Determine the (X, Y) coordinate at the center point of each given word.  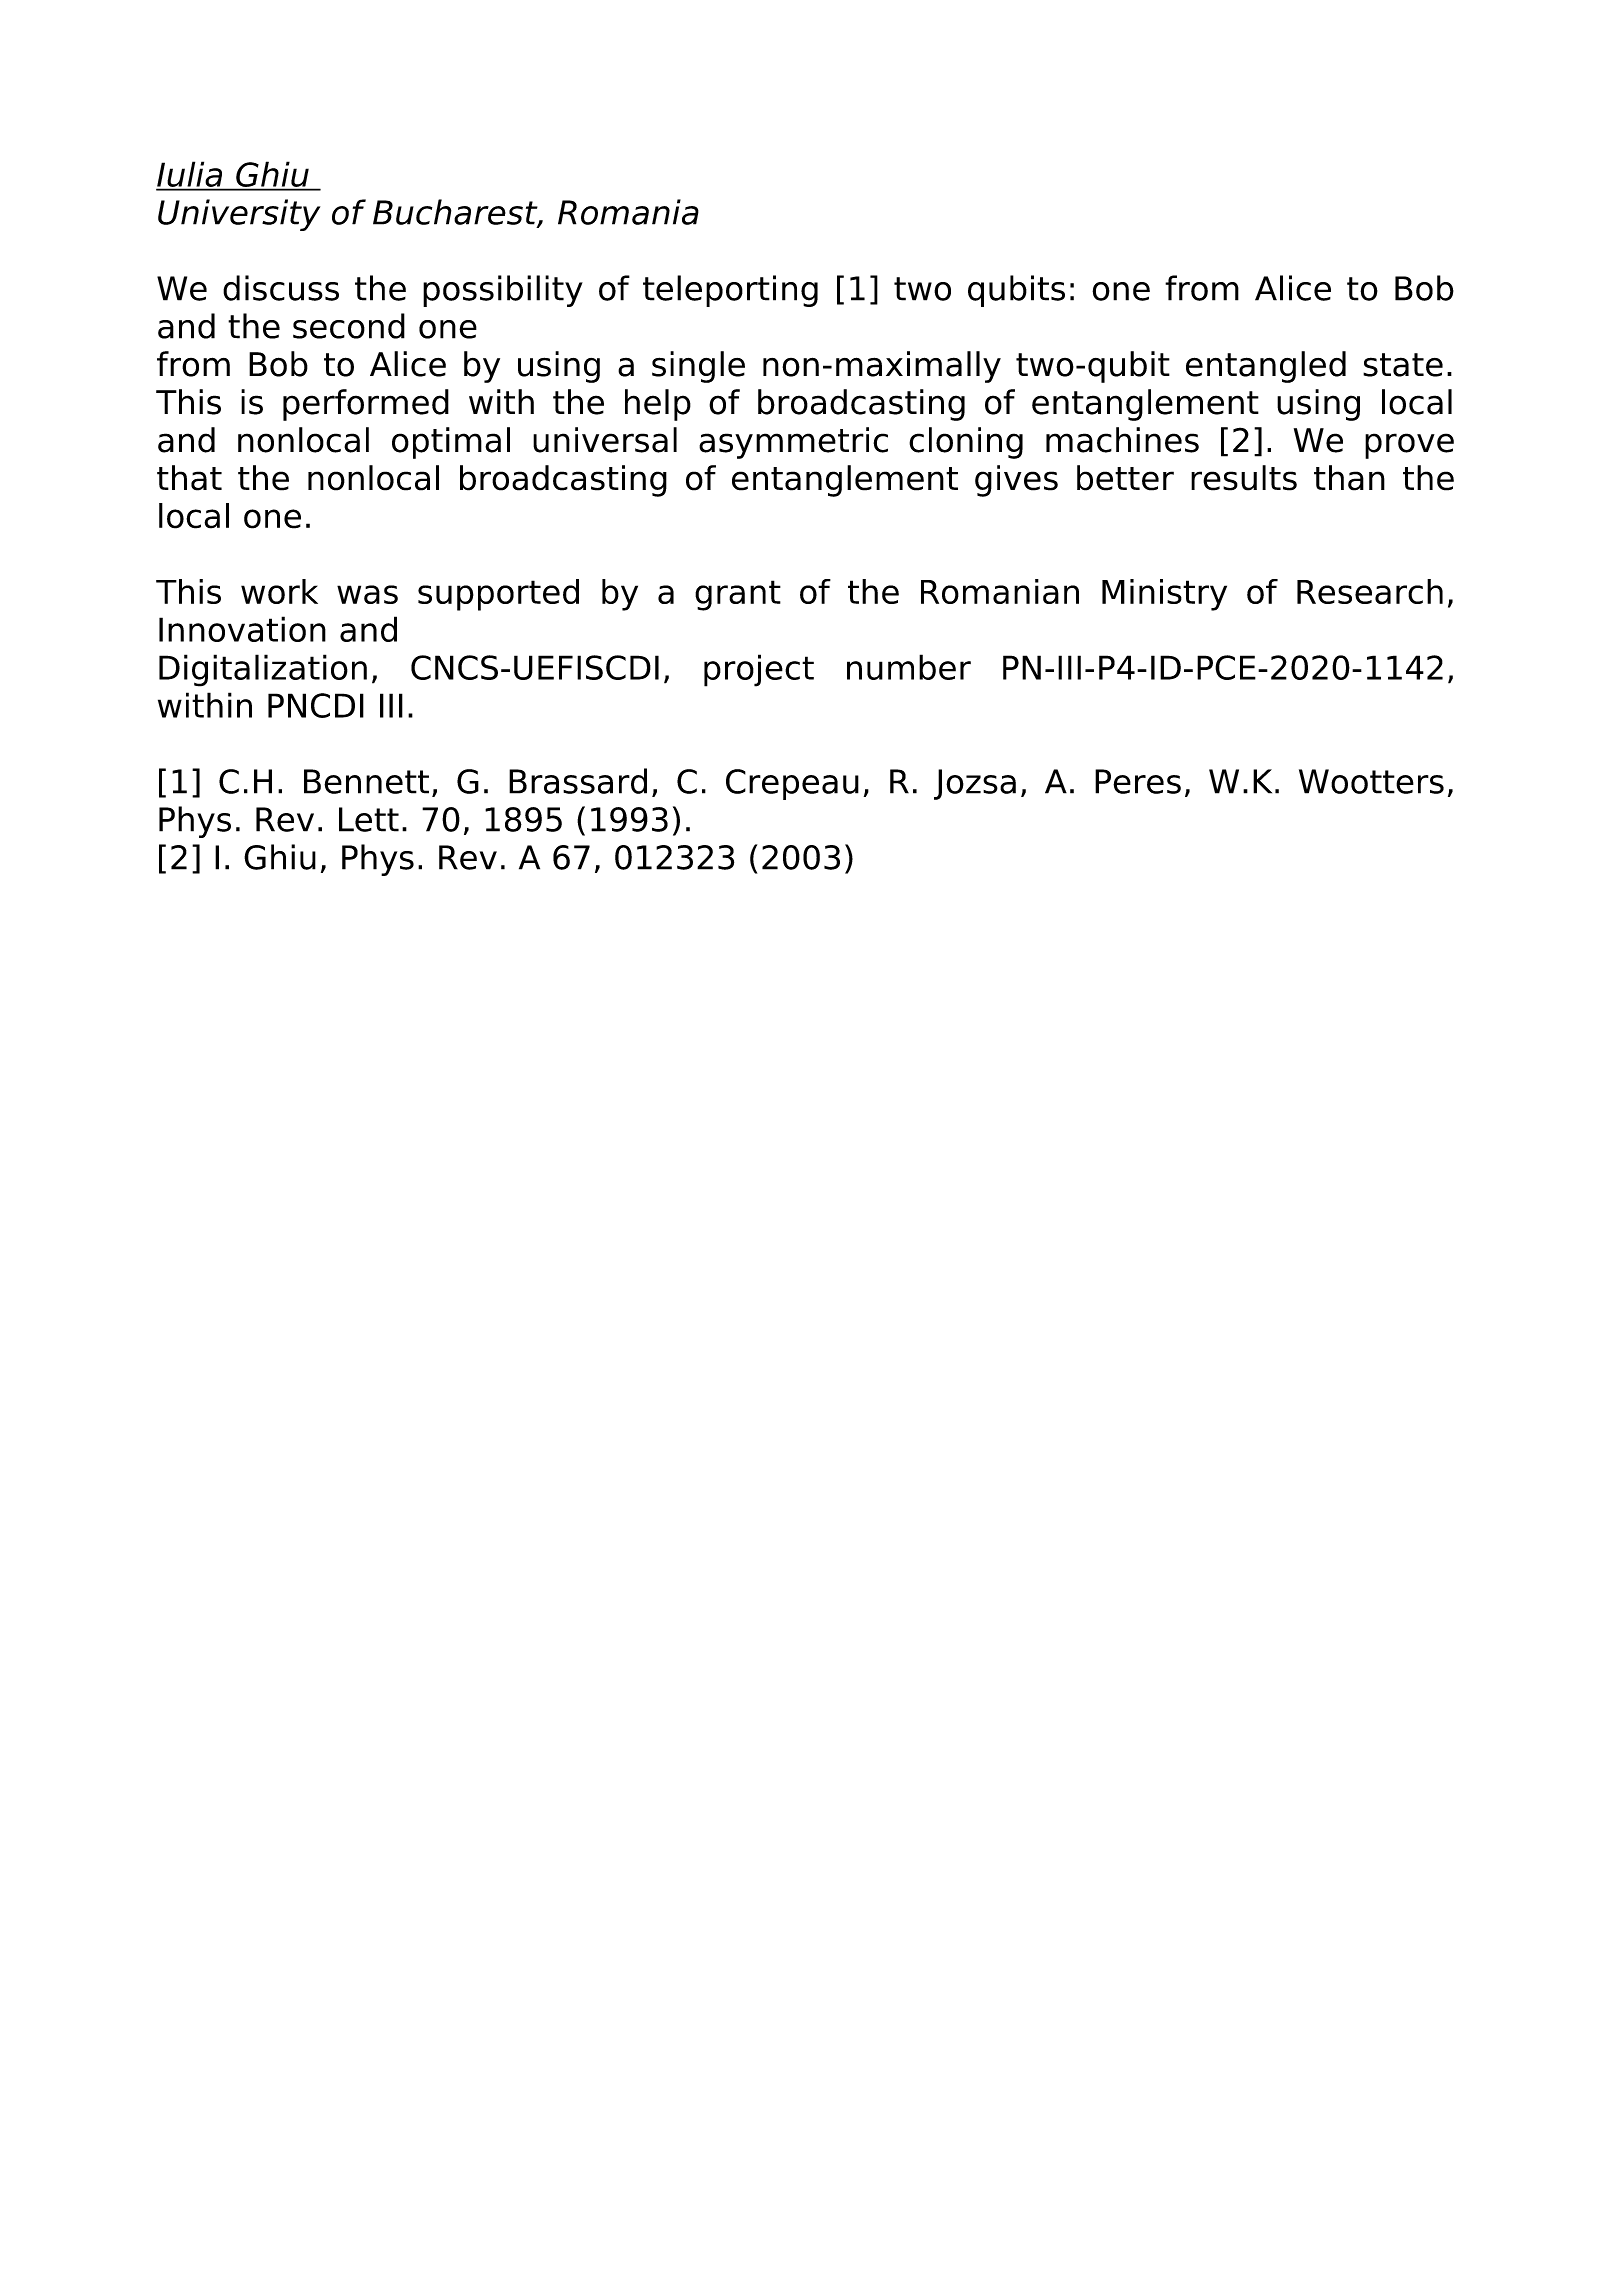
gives (1016, 481)
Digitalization (263, 670)
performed (366, 405)
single (698, 367)
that (189, 478)
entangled (1266, 367)
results (1244, 478)
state (1403, 365)
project (759, 670)
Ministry (1164, 595)
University (239, 215)
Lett (369, 819)
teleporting (730, 291)
